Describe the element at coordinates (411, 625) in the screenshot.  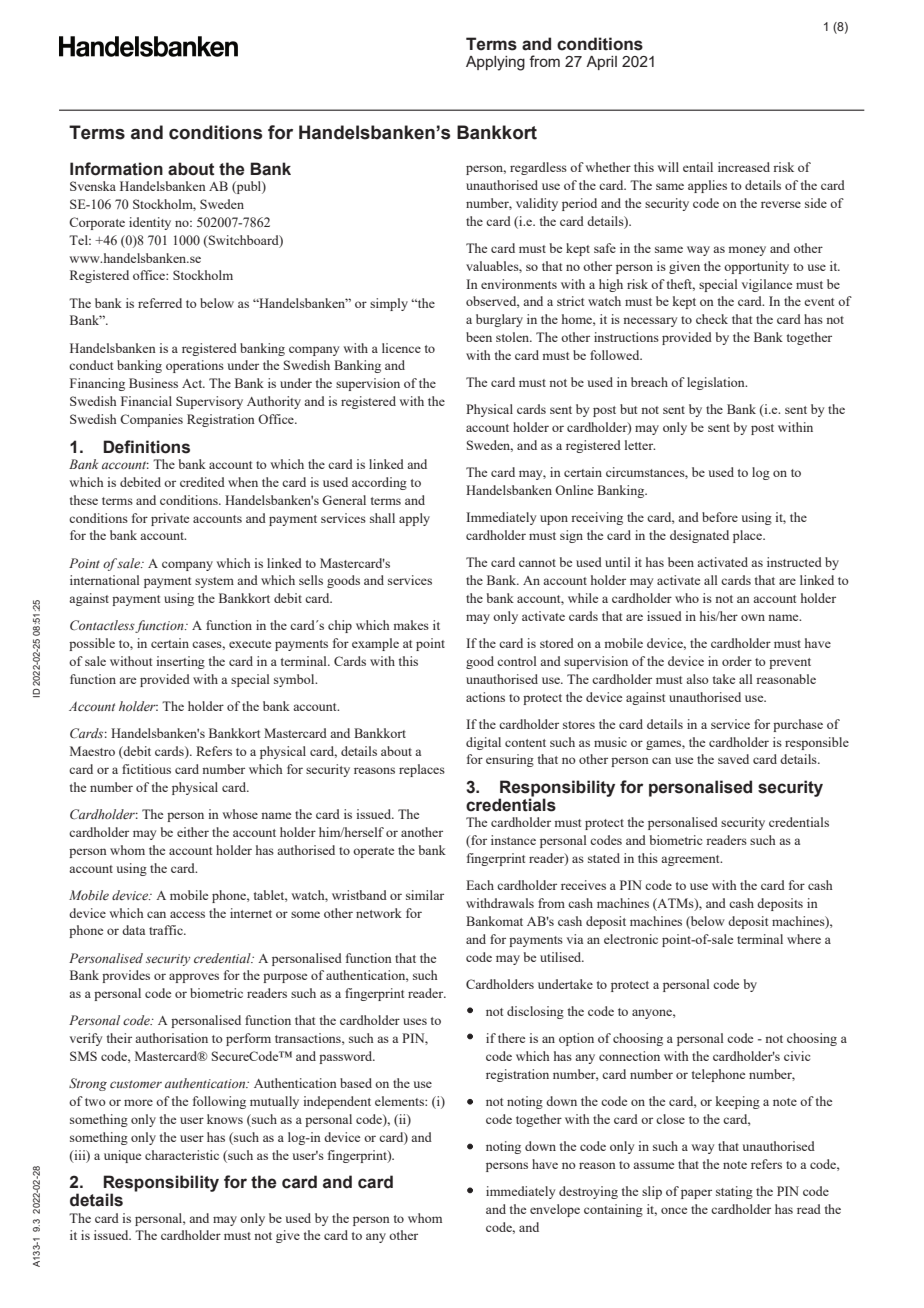
I see `makes` at that location.
